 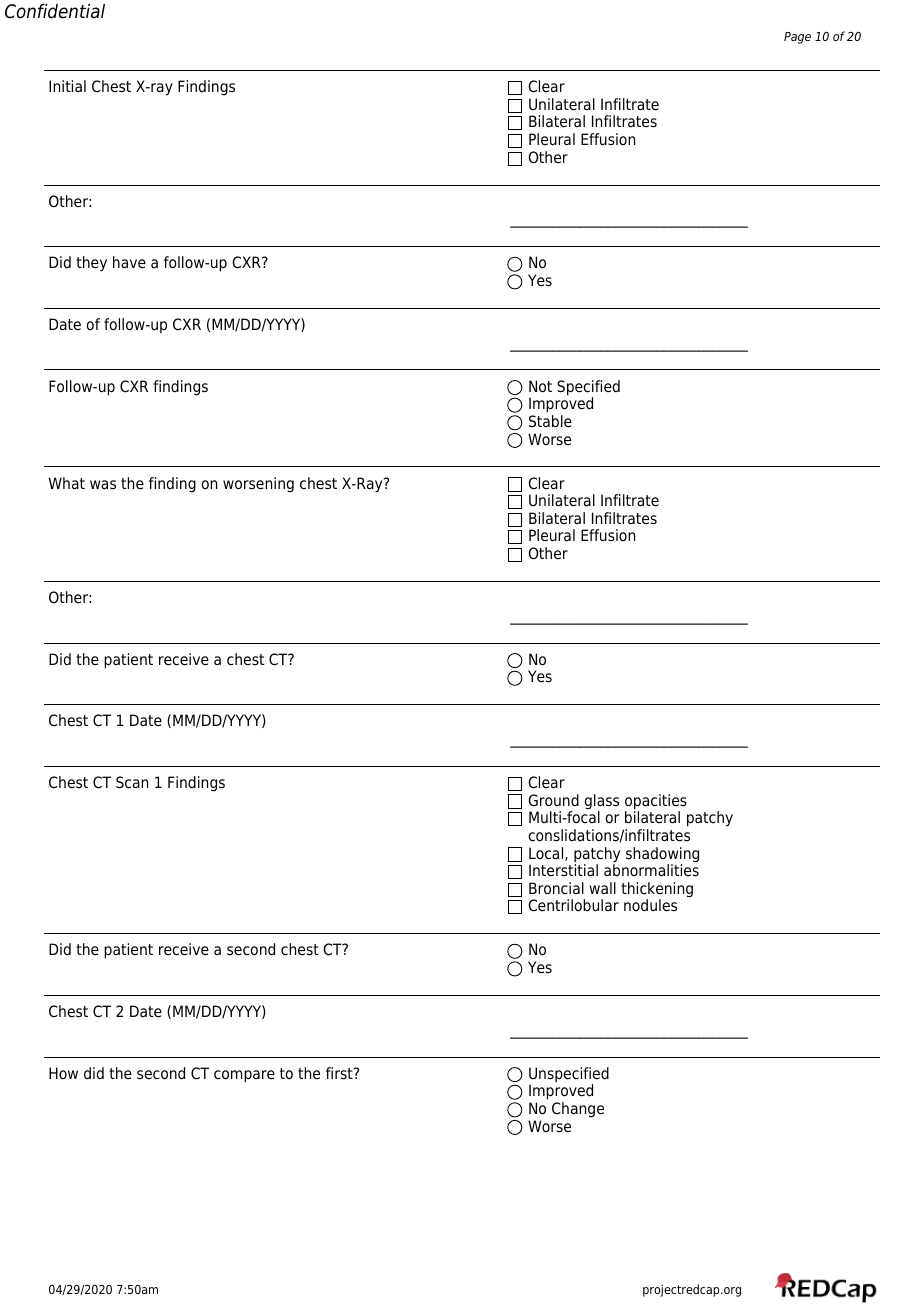 What do you see at coordinates (540, 386) in the document?
I see `Not` at bounding box center [540, 386].
